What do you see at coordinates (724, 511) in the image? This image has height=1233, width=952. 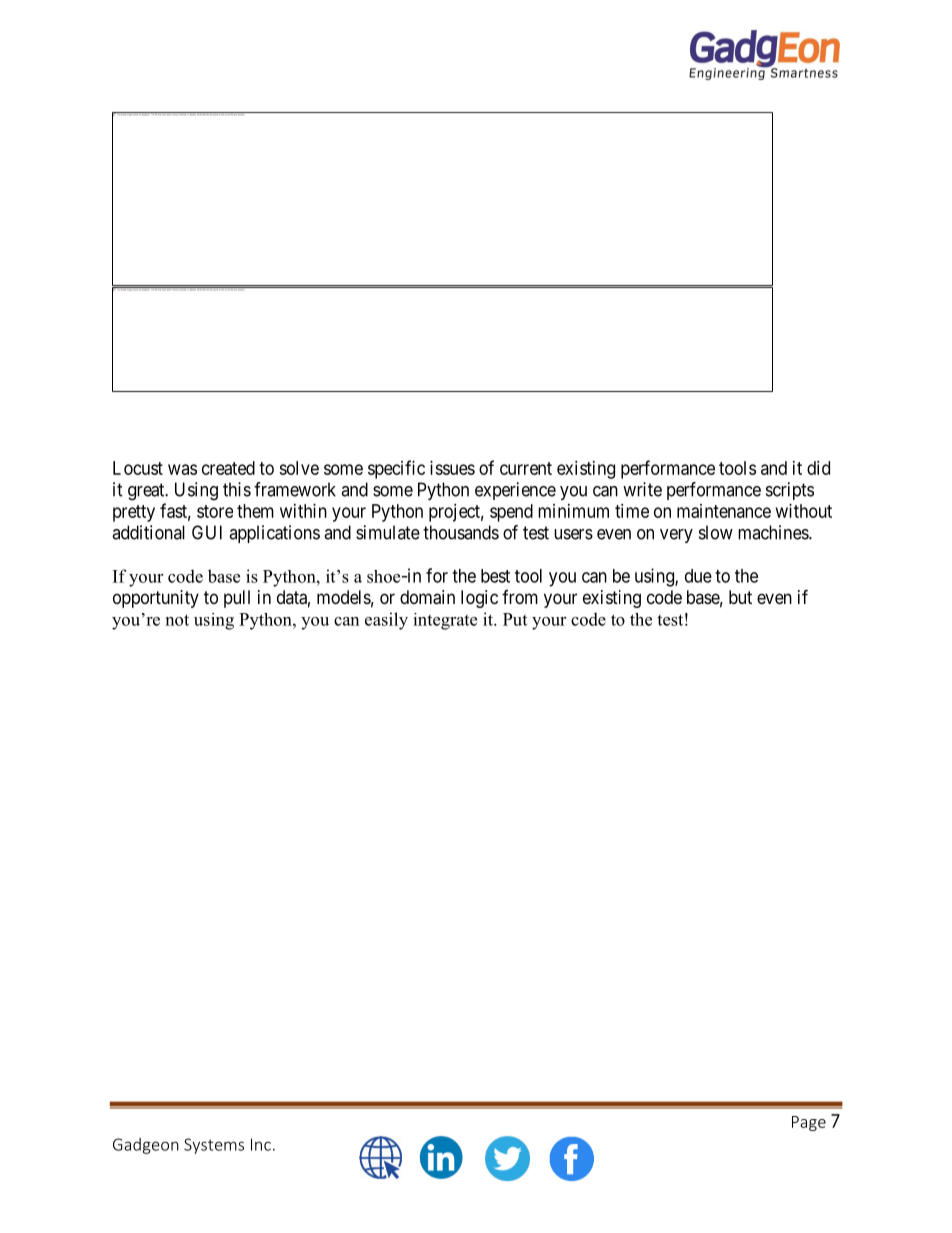 I see `maintenance` at bounding box center [724, 511].
